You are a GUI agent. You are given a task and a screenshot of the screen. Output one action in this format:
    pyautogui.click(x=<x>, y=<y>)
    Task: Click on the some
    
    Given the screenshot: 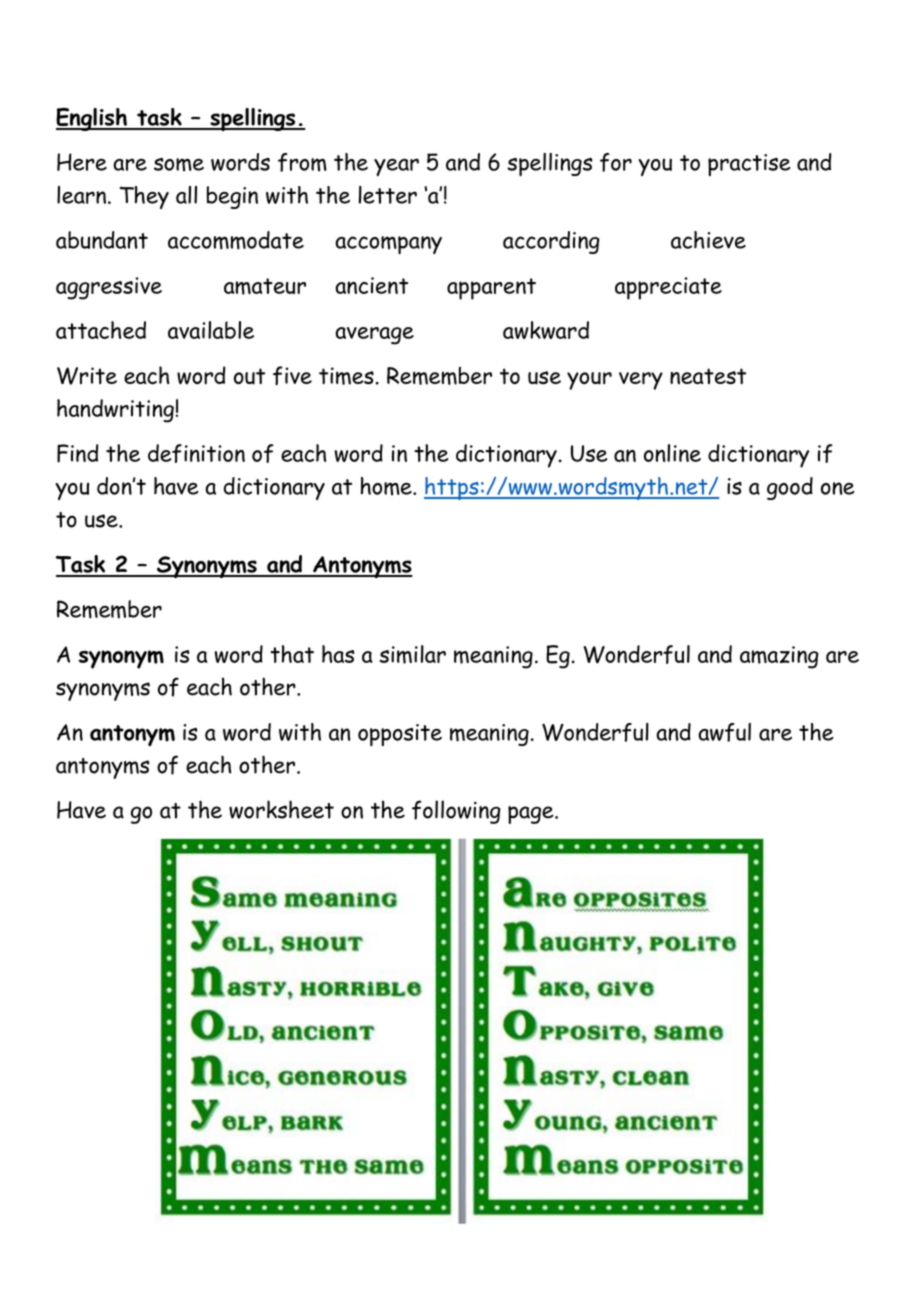 What is the action you would take?
    pyautogui.click(x=179, y=165)
